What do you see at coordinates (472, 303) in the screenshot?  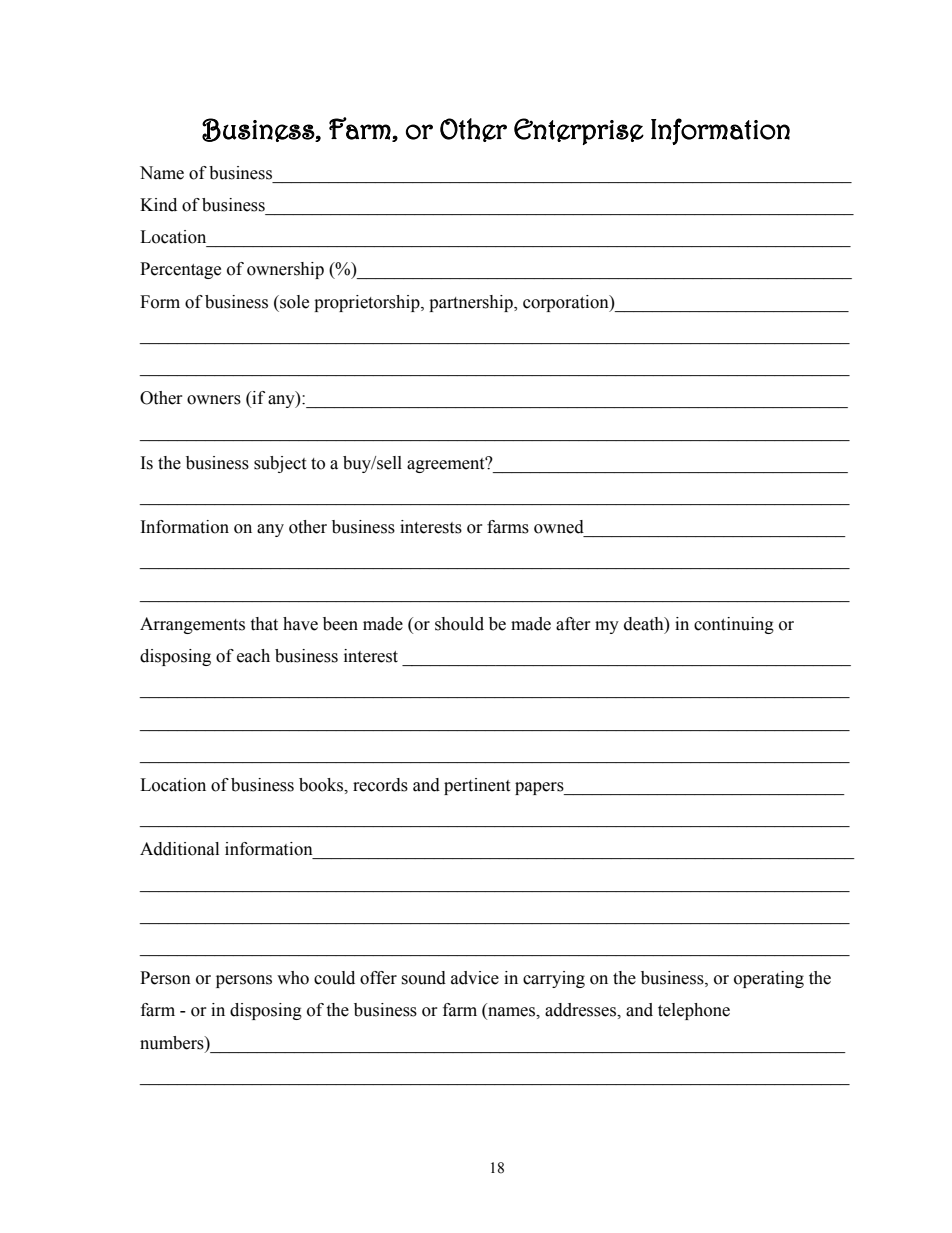 I see `partnership` at bounding box center [472, 303].
